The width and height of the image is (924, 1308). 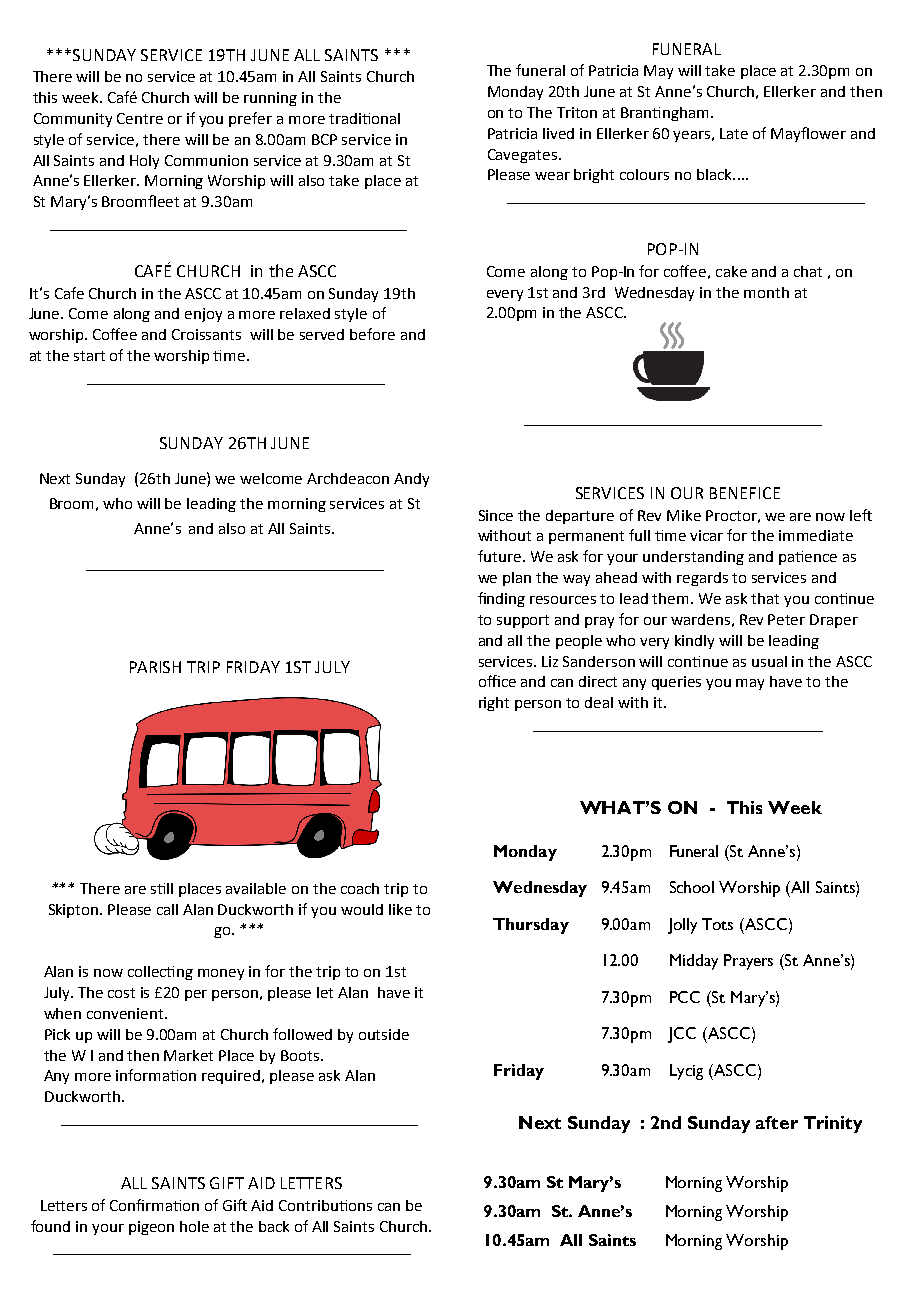 What do you see at coordinates (692, 887) in the image?
I see `School` at bounding box center [692, 887].
